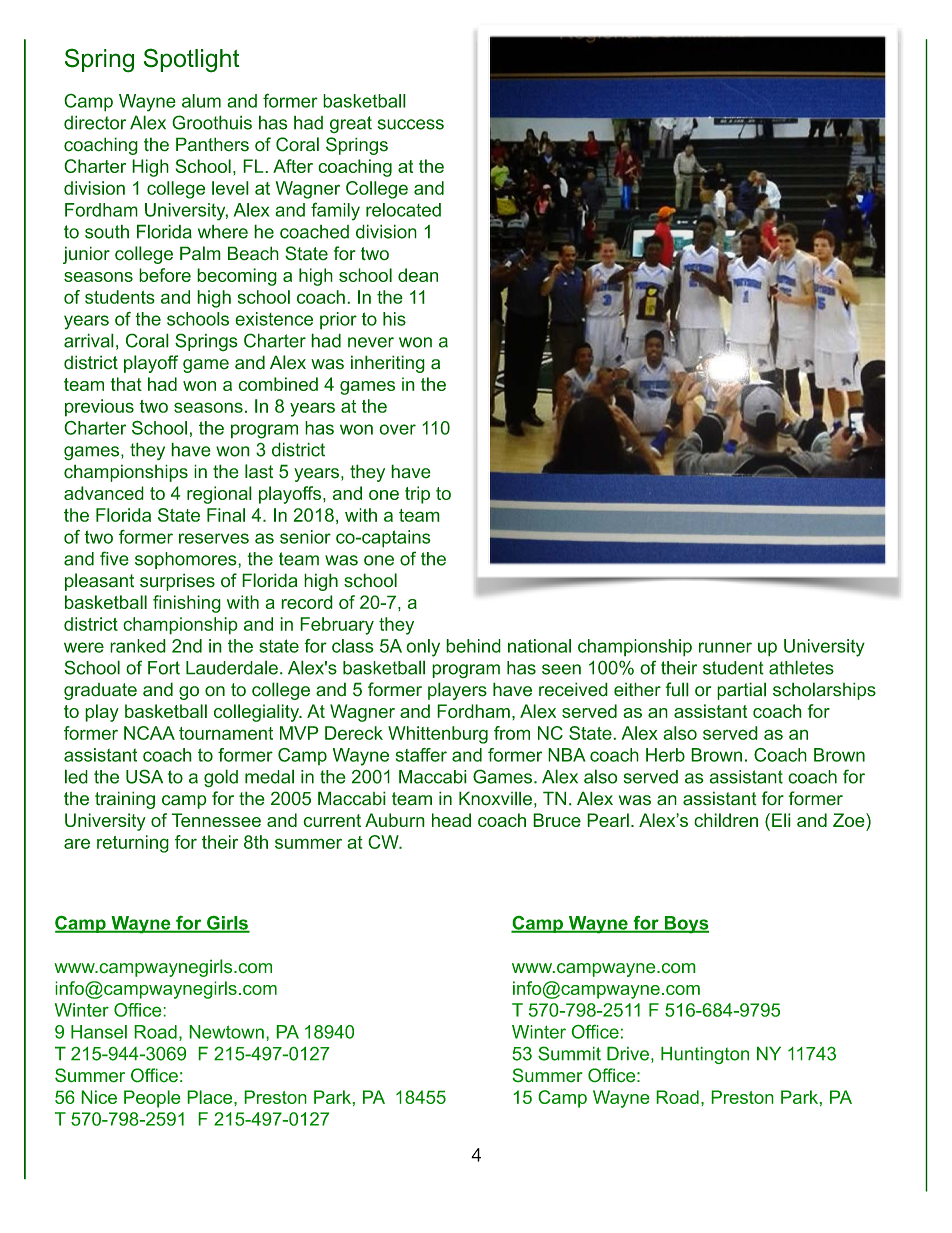 This screenshot has width=952, height=1233. Describe the element at coordinates (725, 647) in the screenshot. I see `runner` at that location.
